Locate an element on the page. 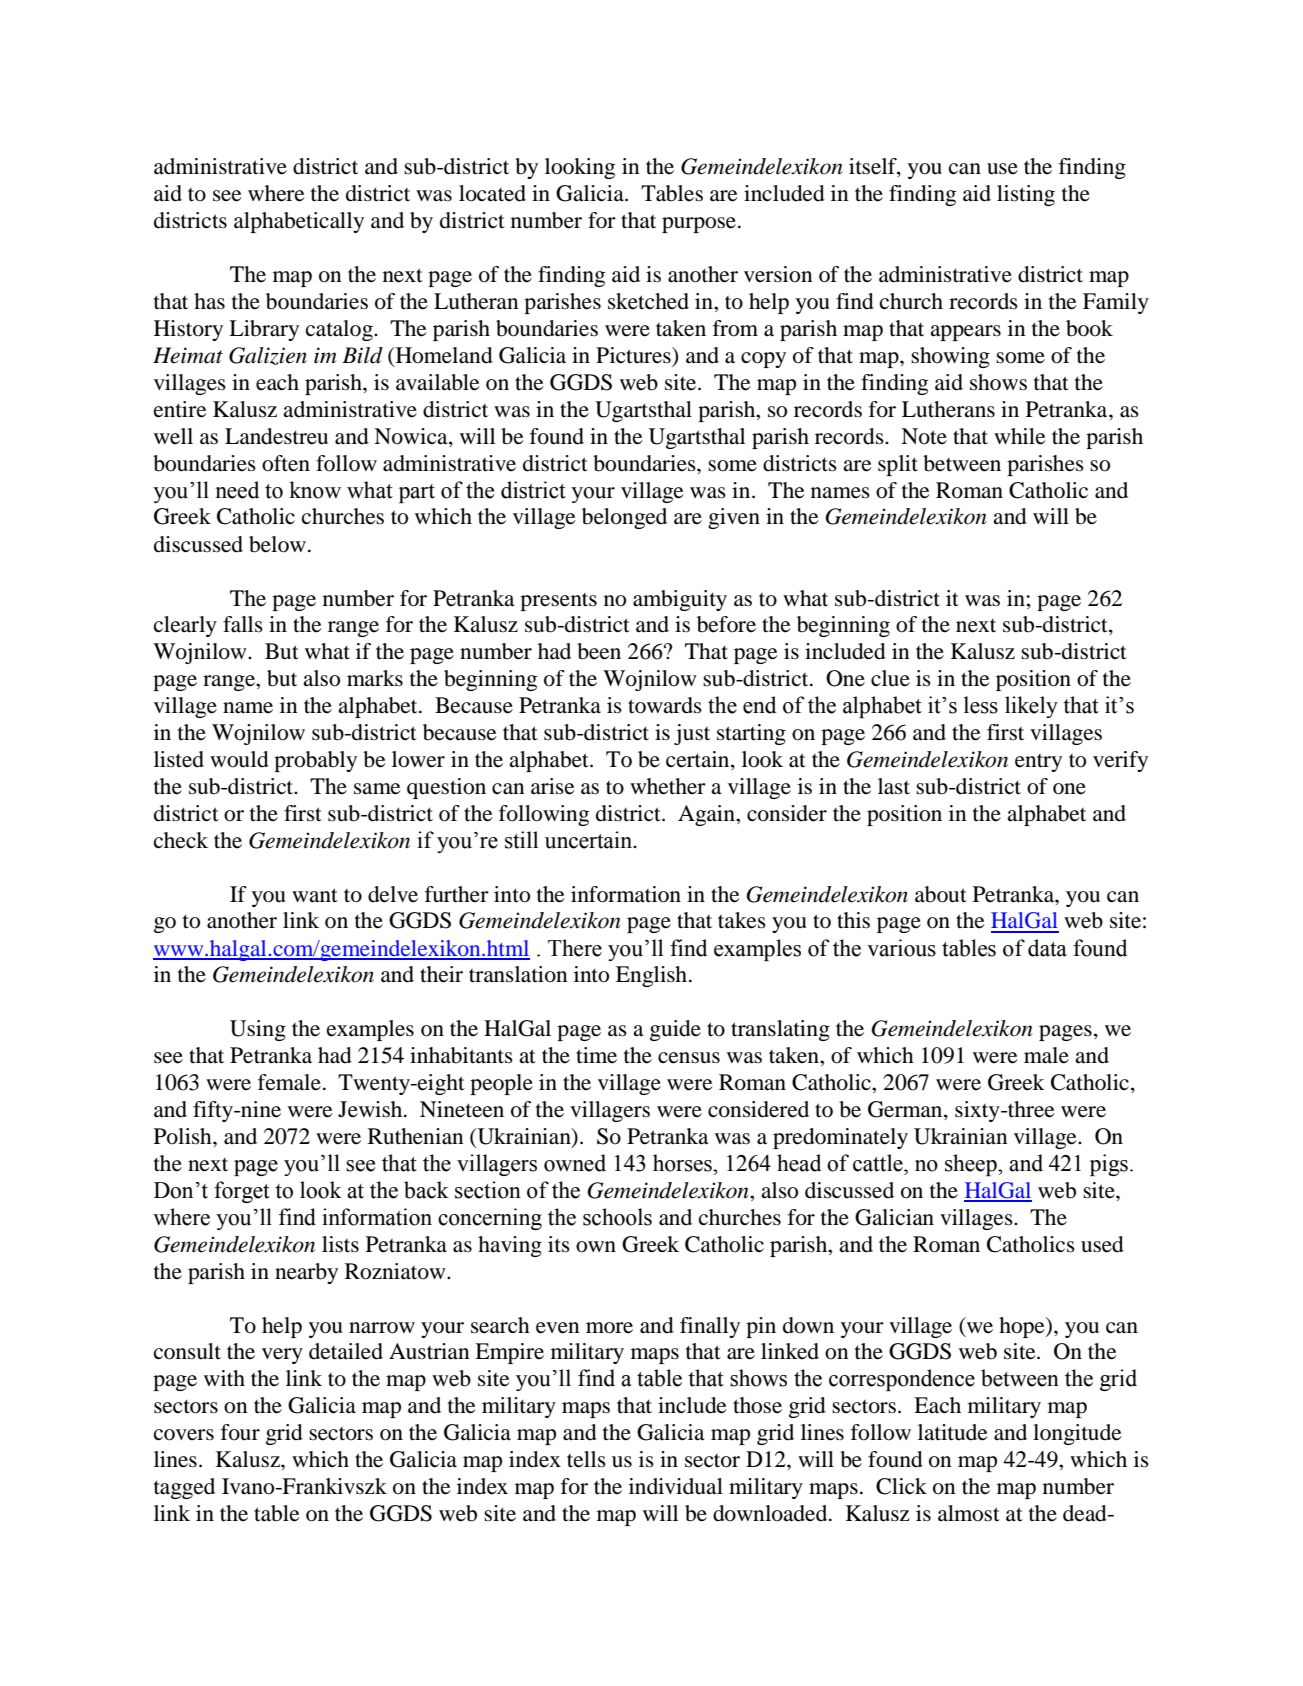  sheep is located at coordinates (972, 1165).
